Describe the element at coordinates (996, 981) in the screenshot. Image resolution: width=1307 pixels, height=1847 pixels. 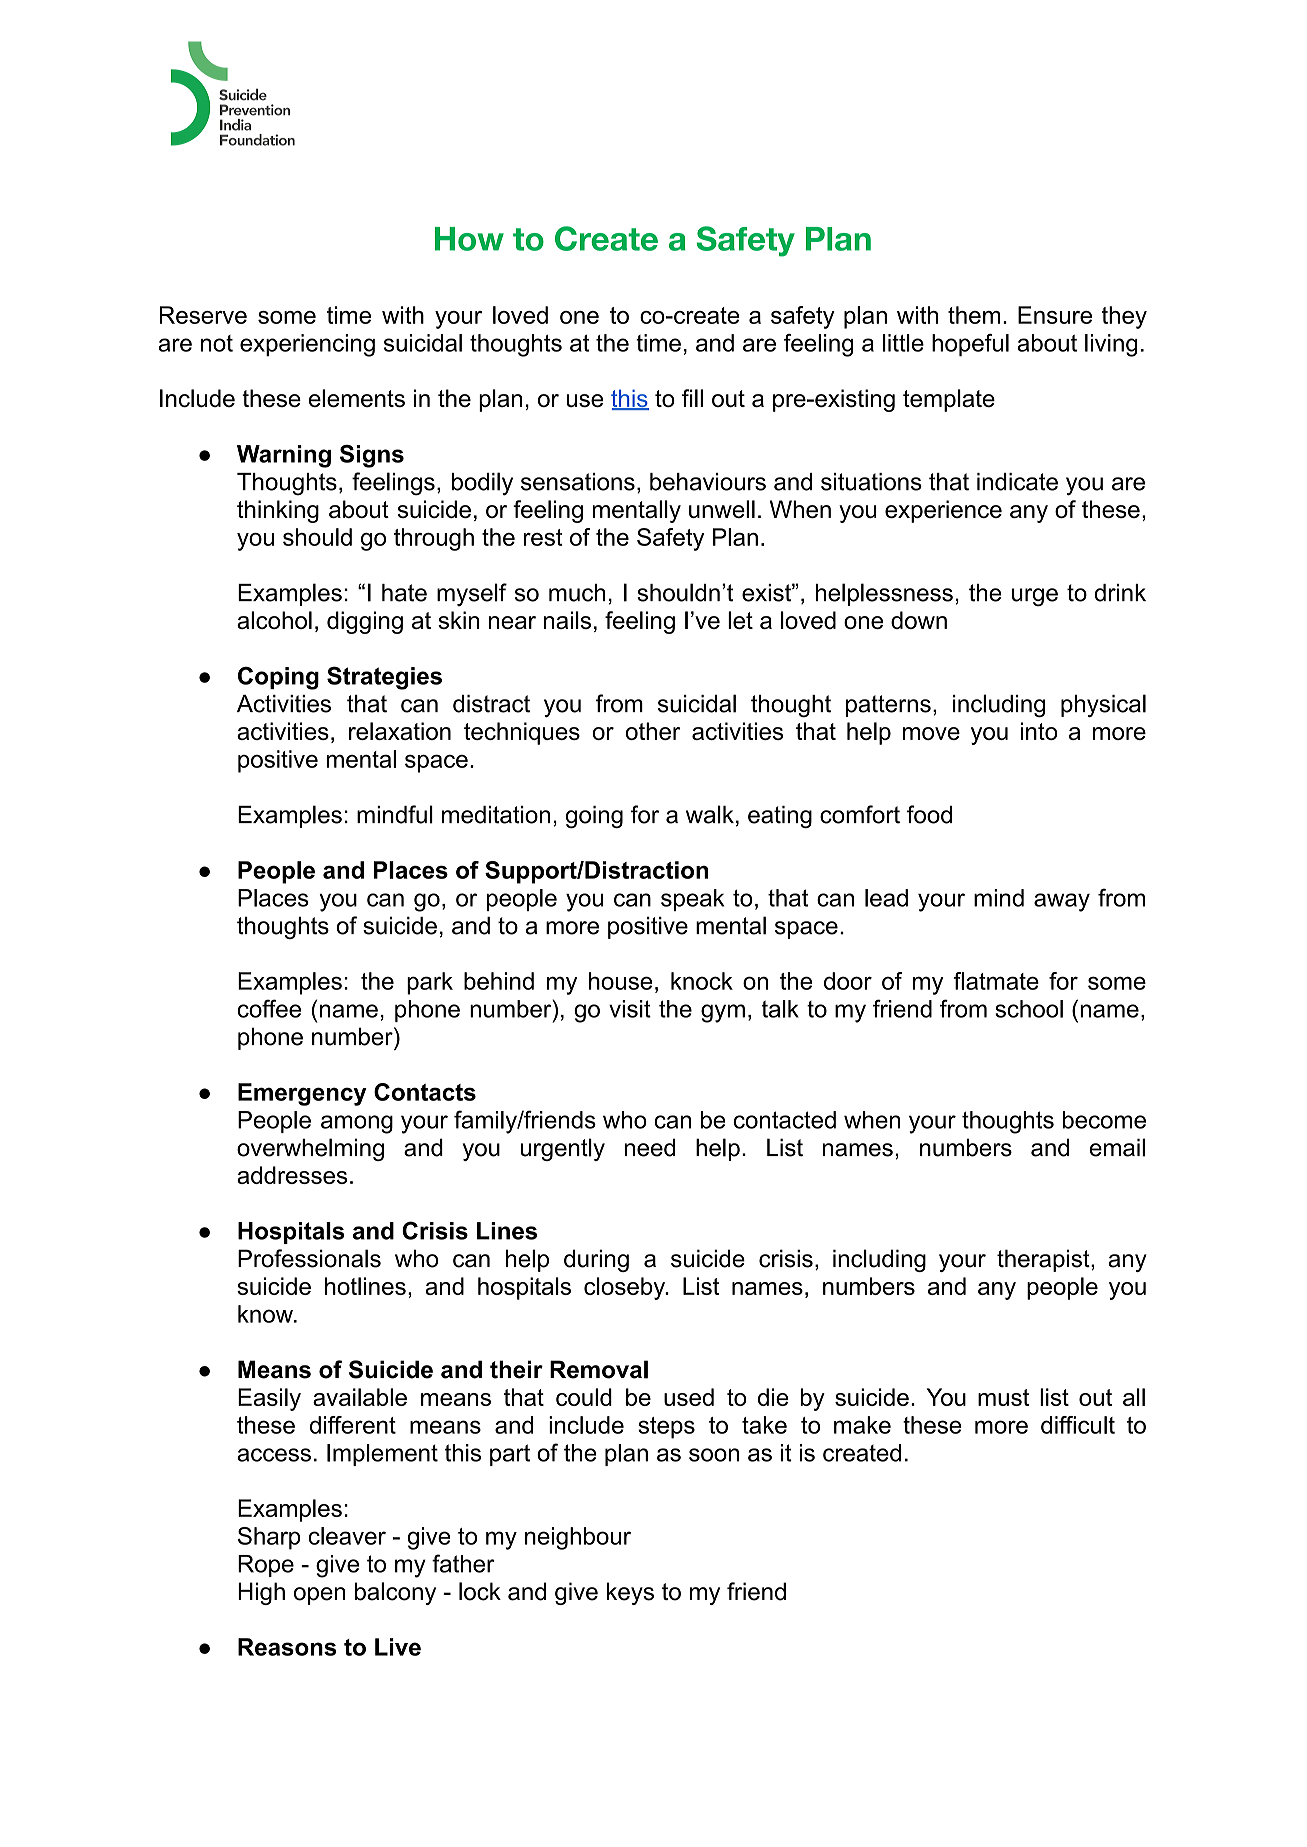
I see `flatmate` at that location.
